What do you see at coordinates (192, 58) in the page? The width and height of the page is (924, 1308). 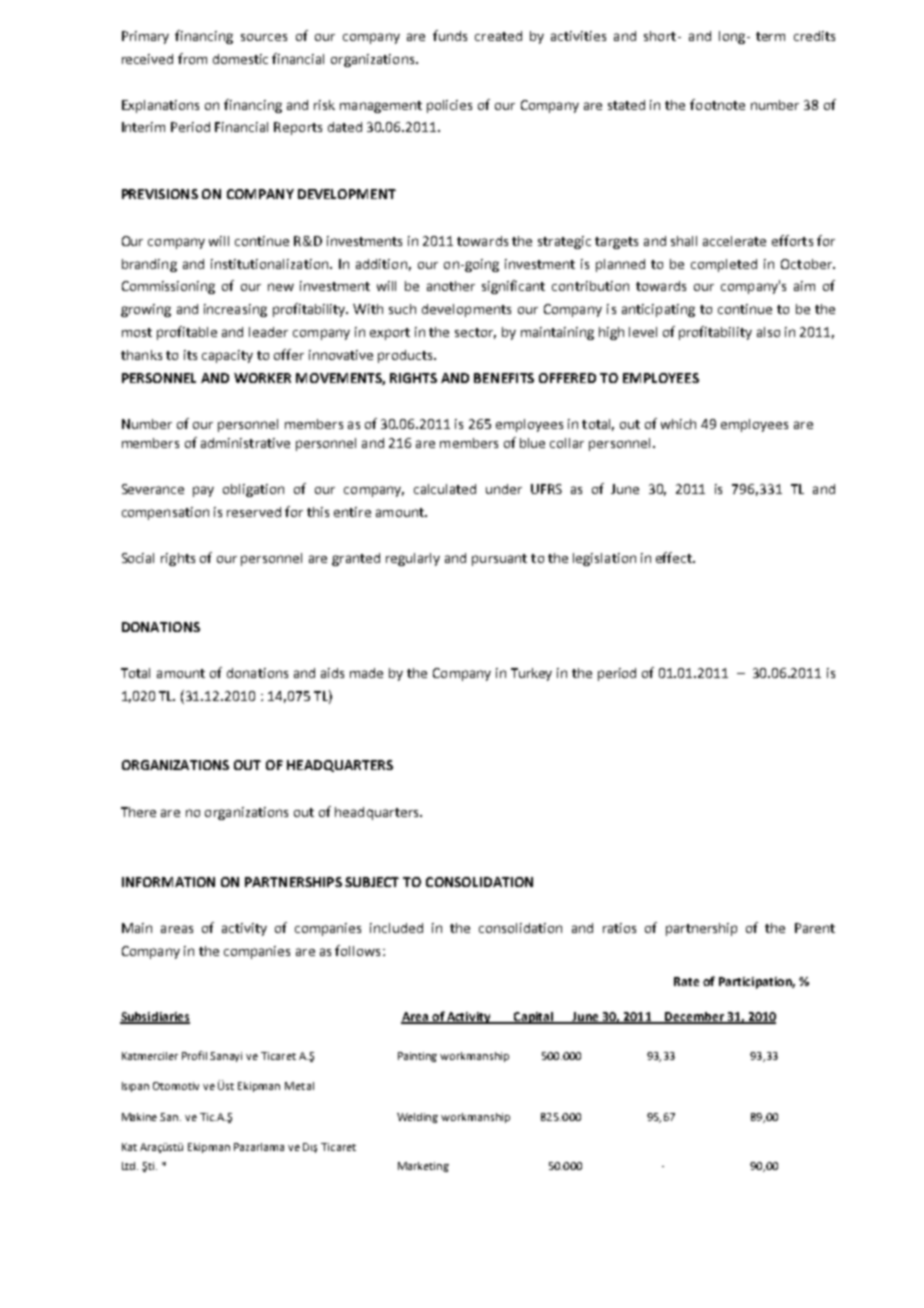 I see `from` at bounding box center [192, 58].
